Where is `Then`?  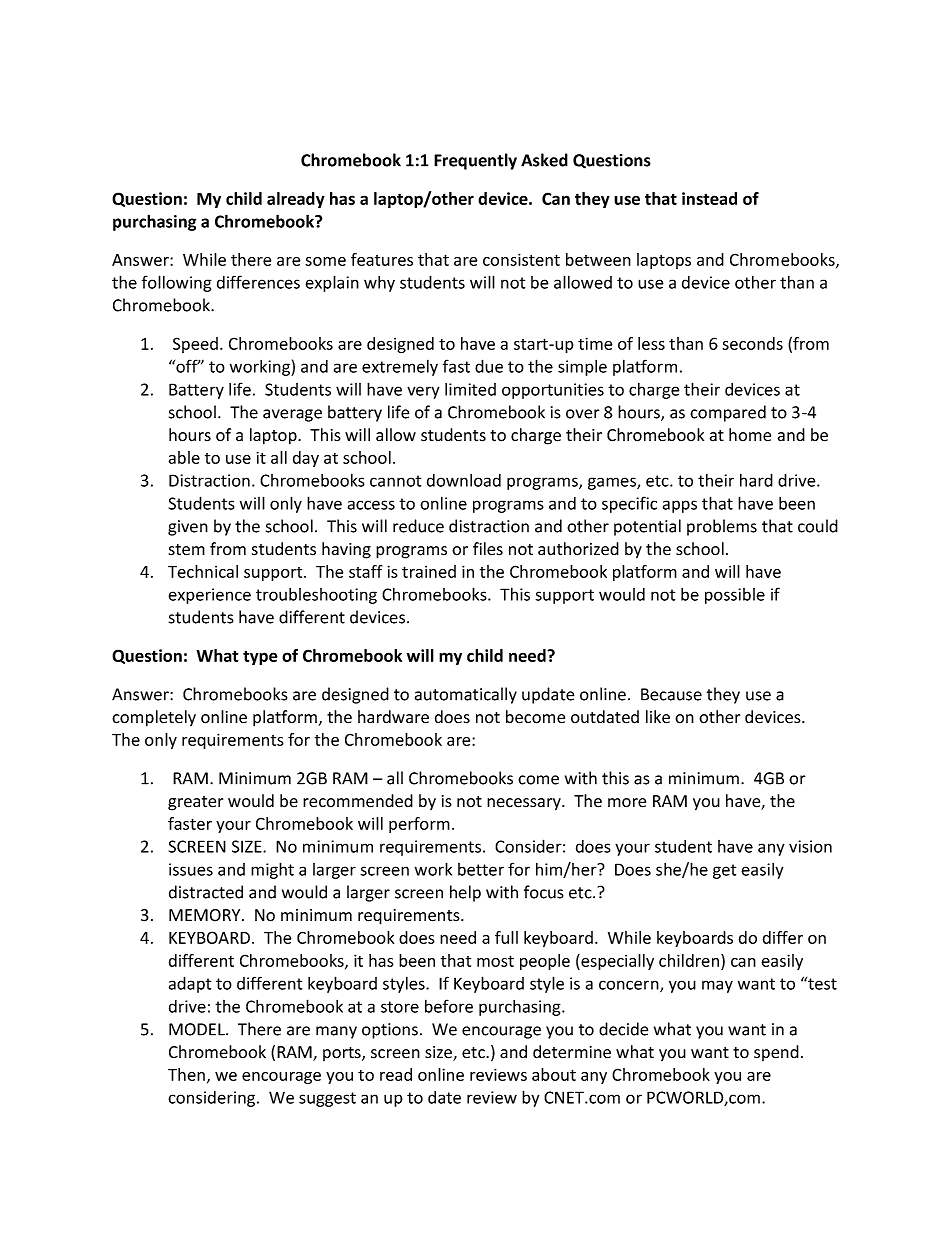 Then is located at coordinates (186, 1074).
